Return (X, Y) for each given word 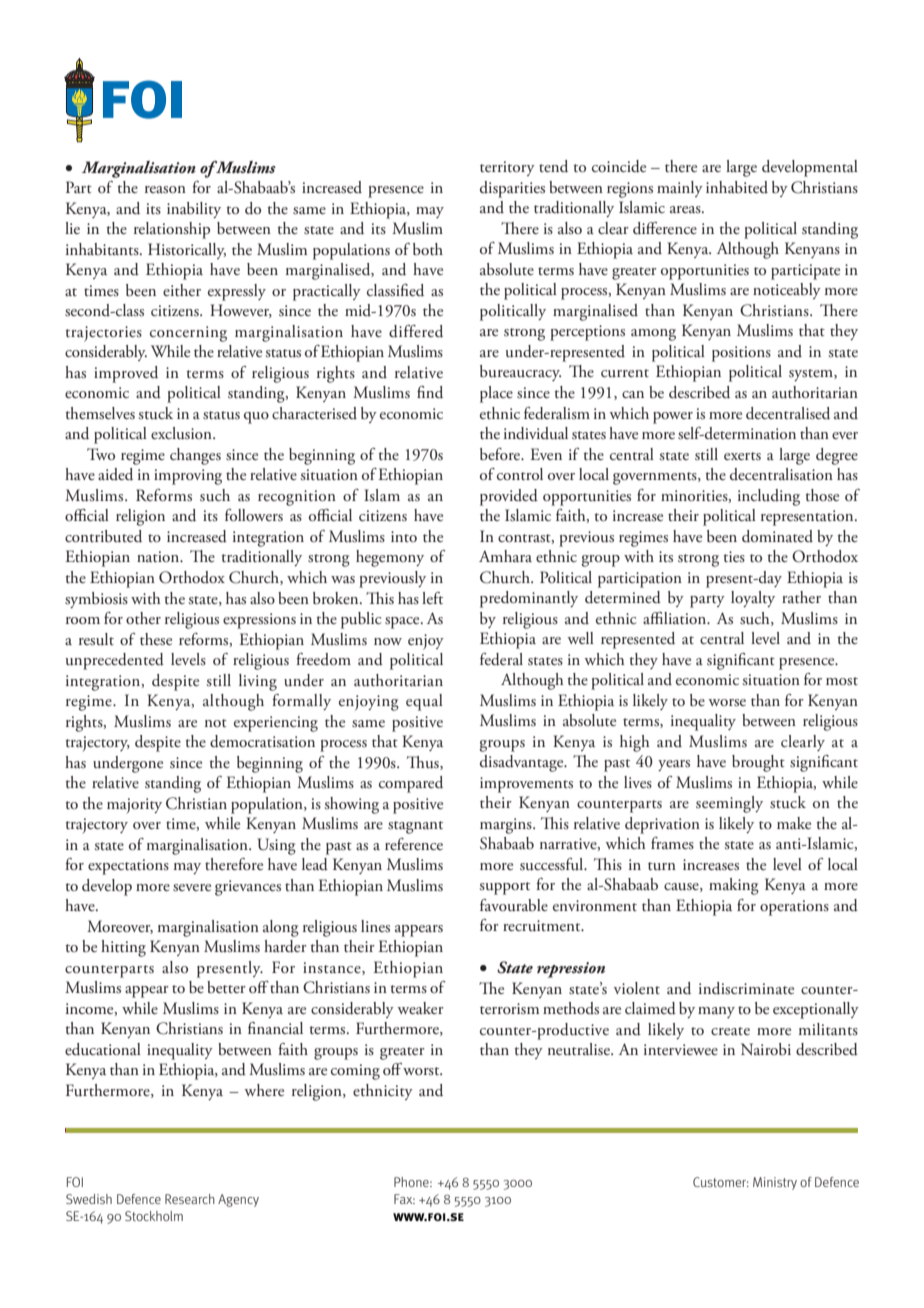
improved (126, 374)
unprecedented (115, 661)
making (734, 886)
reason (165, 190)
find (430, 392)
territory (507, 168)
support (504, 888)
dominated (777, 536)
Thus (424, 763)
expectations (128, 867)
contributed (103, 536)
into (404, 536)
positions (741, 354)
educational (103, 1049)
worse (727, 703)
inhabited (737, 187)
